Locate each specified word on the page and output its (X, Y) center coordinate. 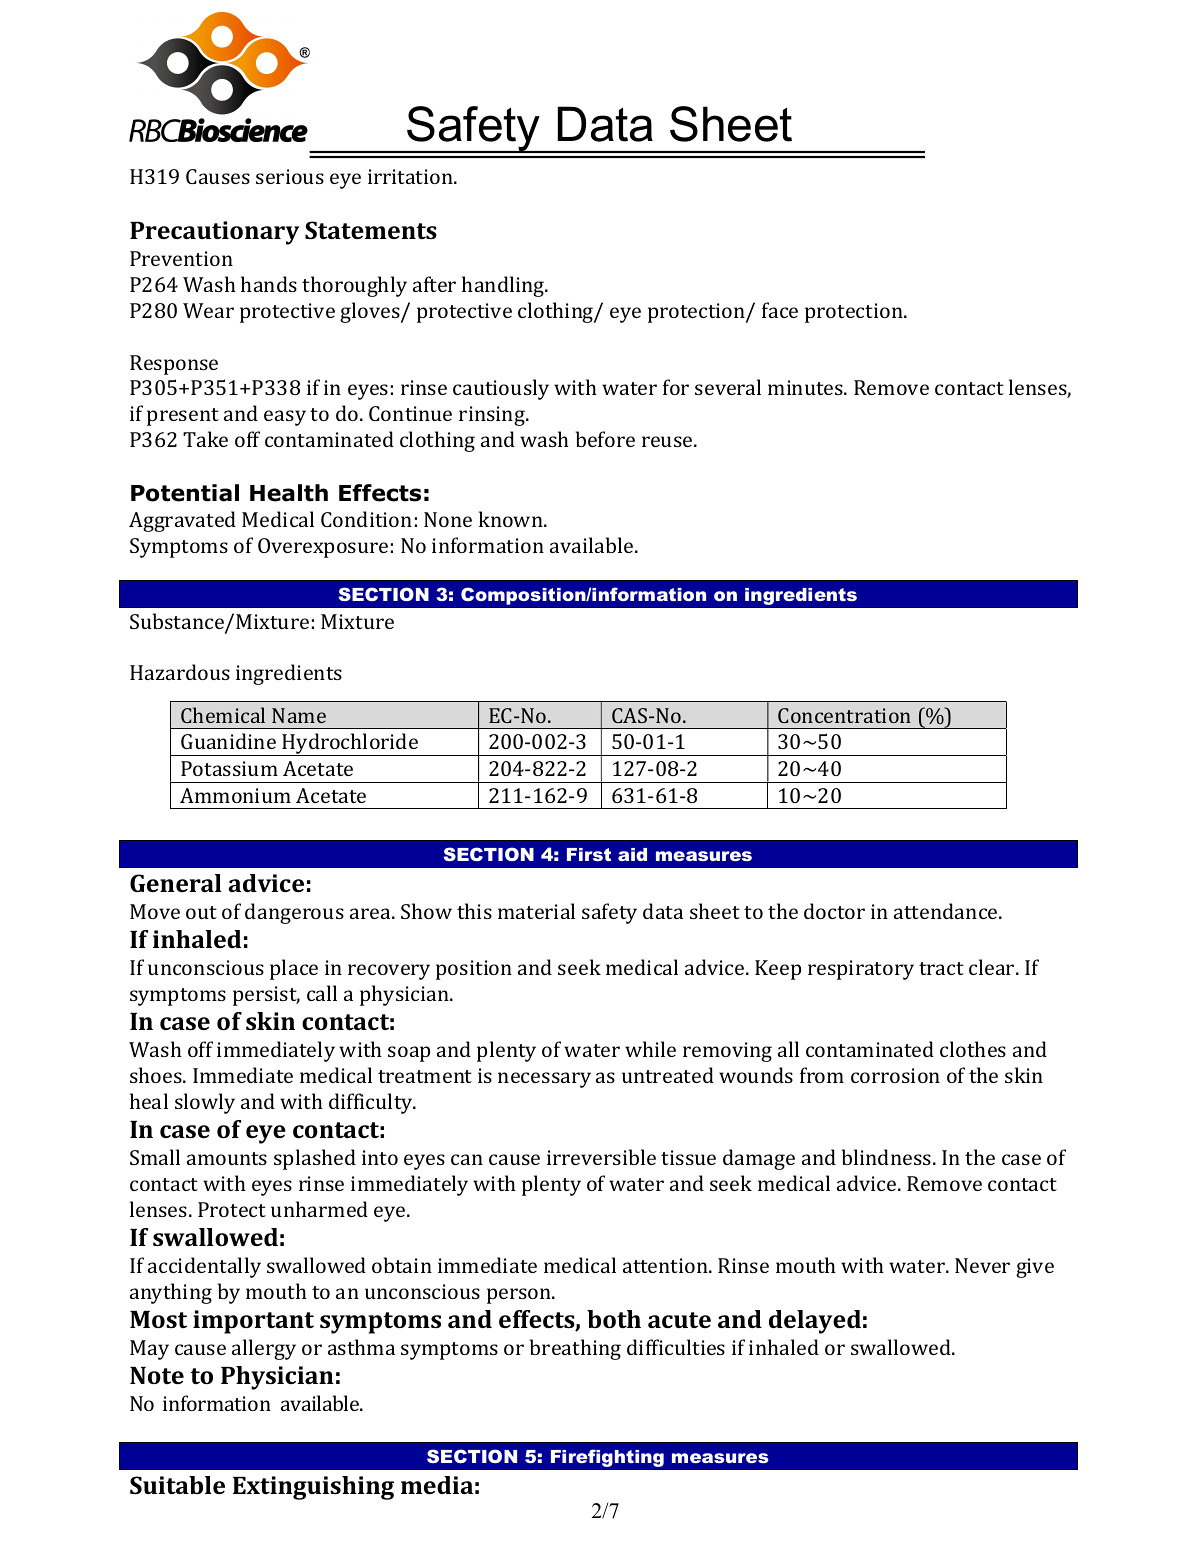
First (589, 854)
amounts (227, 1158)
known (512, 519)
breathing (575, 1349)
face (780, 310)
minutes (806, 387)
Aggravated (182, 521)
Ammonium (235, 795)
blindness (886, 1157)
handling (504, 286)
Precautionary (214, 233)
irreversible (601, 1157)
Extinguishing (313, 1488)
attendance (947, 911)
